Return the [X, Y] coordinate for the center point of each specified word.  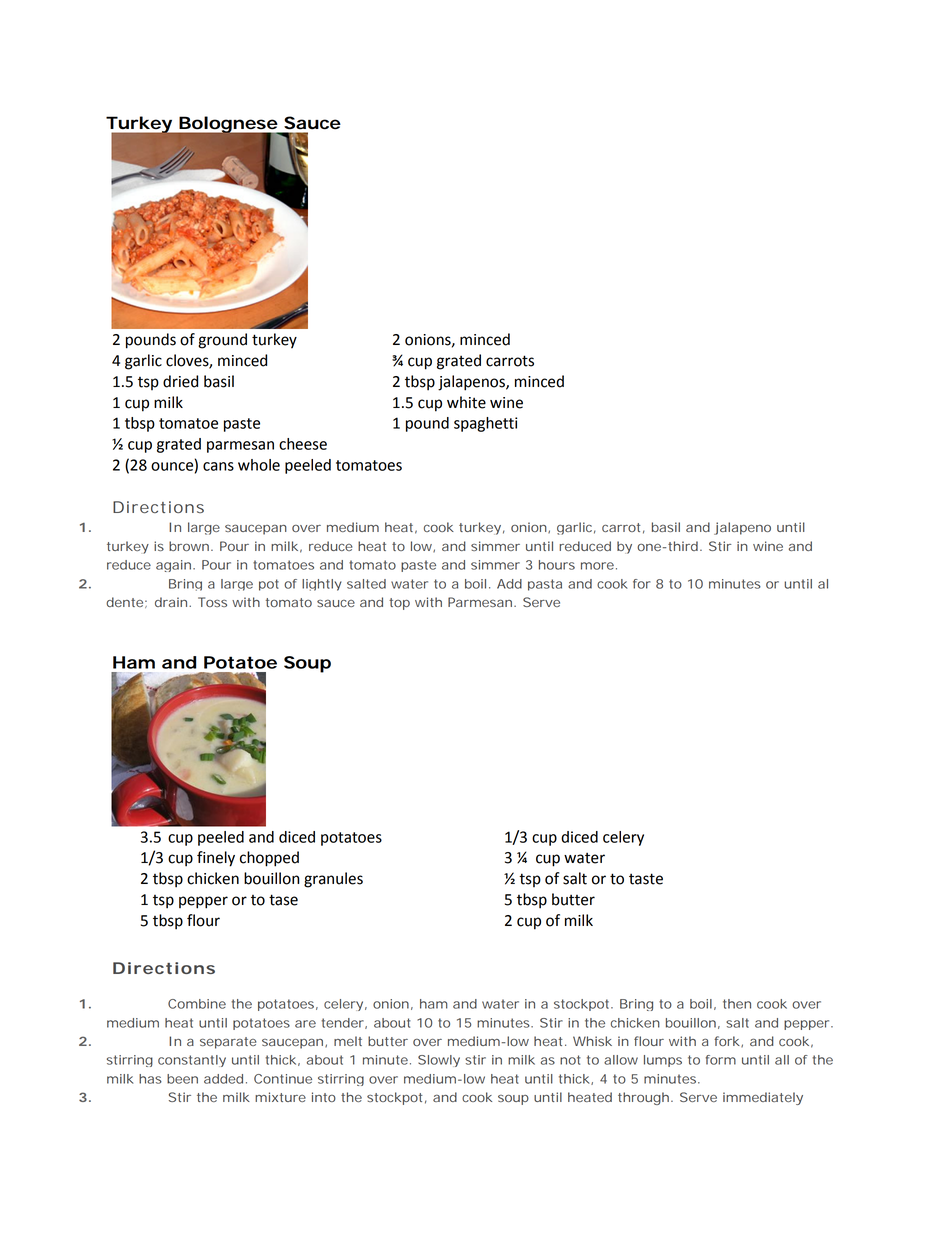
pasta [545, 585]
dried [180, 381]
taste [646, 879]
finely [216, 859]
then [737, 1004]
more [597, 566]
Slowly [439, 1061]
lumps [663, 1061]
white [466, 402]
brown [189, 546]
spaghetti [485, 424]
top [399, 604]
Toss [212, 602]
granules [333, 880]
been [182, 1079]
